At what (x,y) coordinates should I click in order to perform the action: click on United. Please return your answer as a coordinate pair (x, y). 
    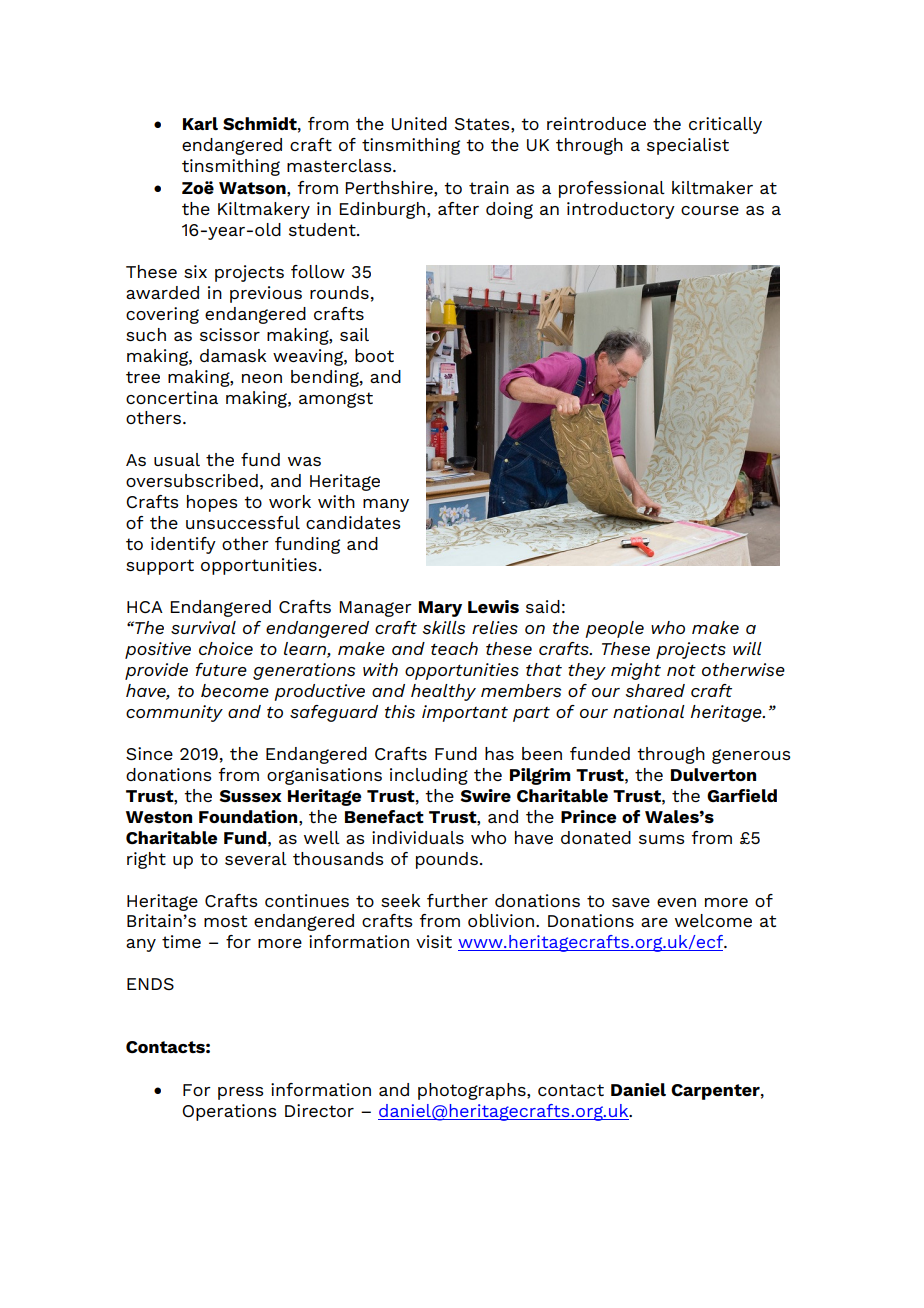
    Looking at the image, I should click on (419, 123).
